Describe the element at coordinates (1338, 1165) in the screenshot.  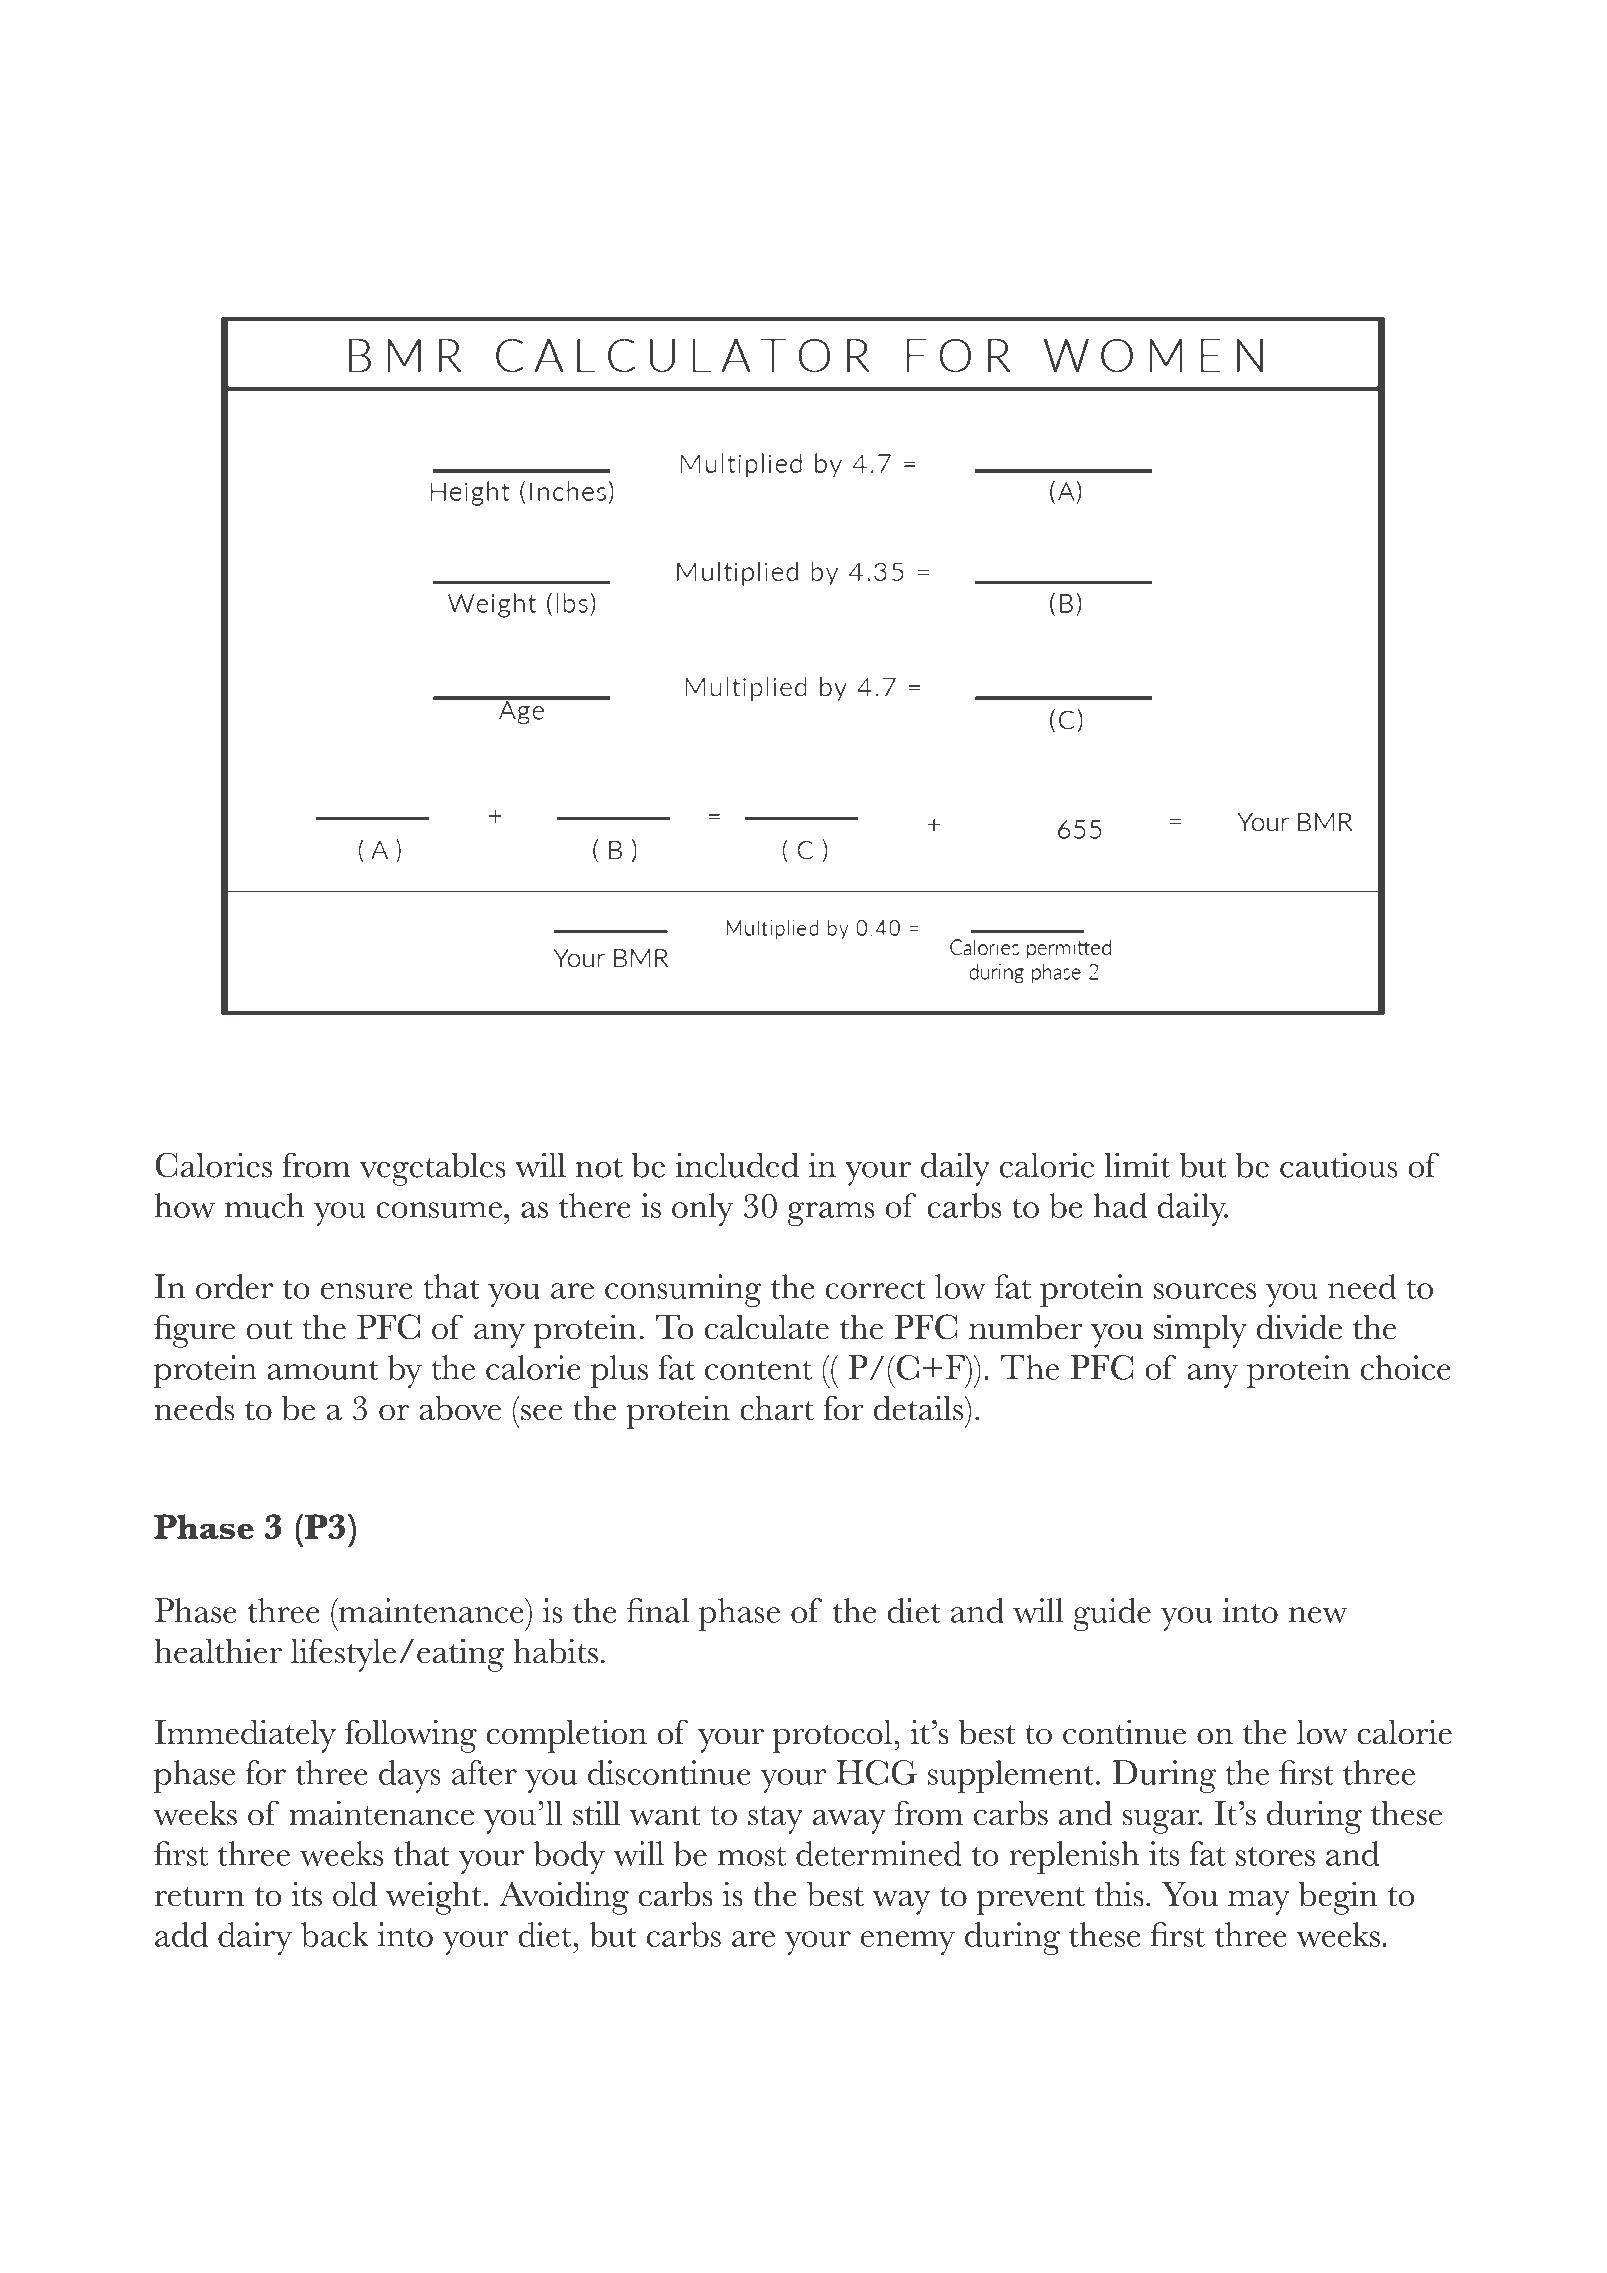
I see `cautious` at that location.
